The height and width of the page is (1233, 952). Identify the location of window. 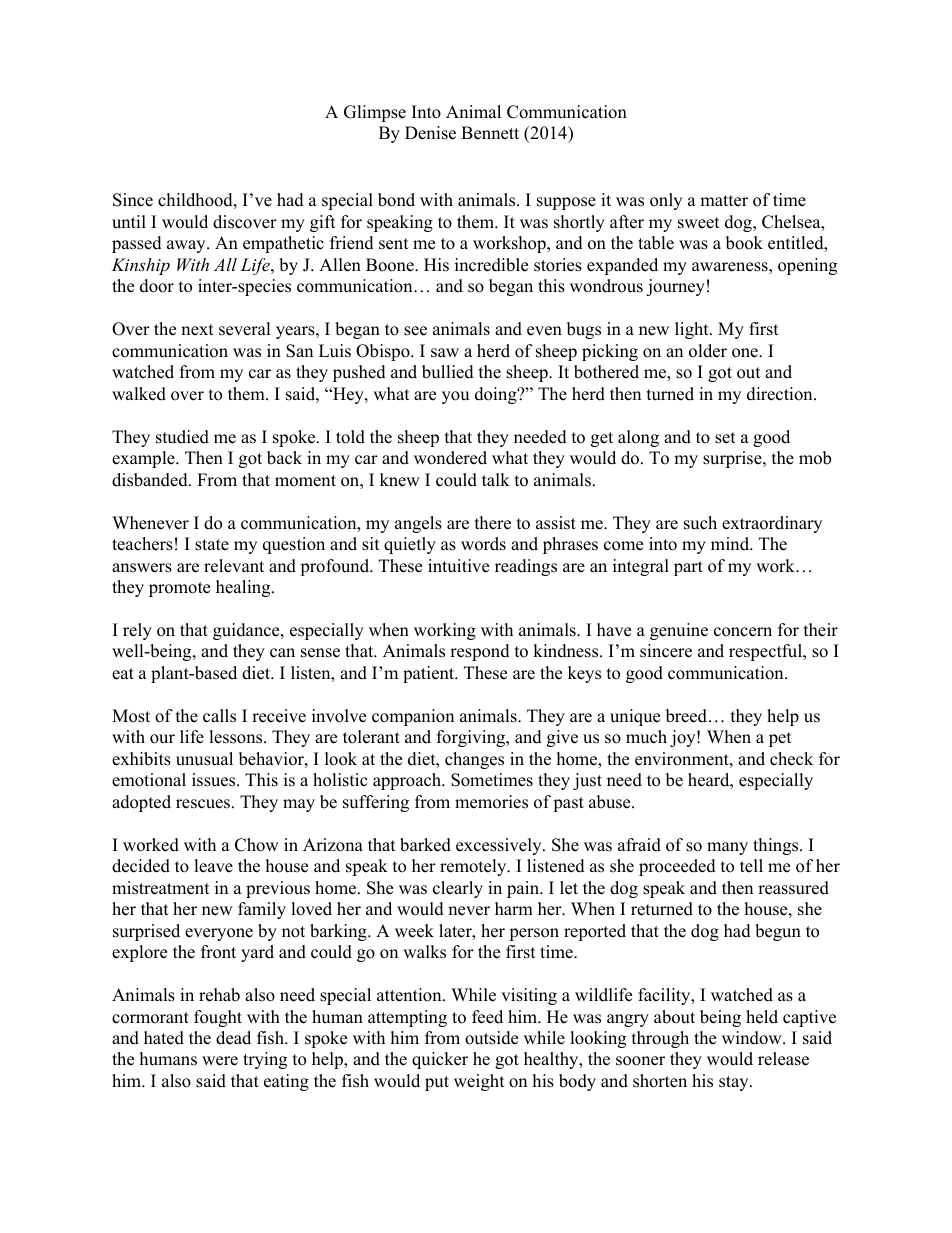
(753, 1038).
